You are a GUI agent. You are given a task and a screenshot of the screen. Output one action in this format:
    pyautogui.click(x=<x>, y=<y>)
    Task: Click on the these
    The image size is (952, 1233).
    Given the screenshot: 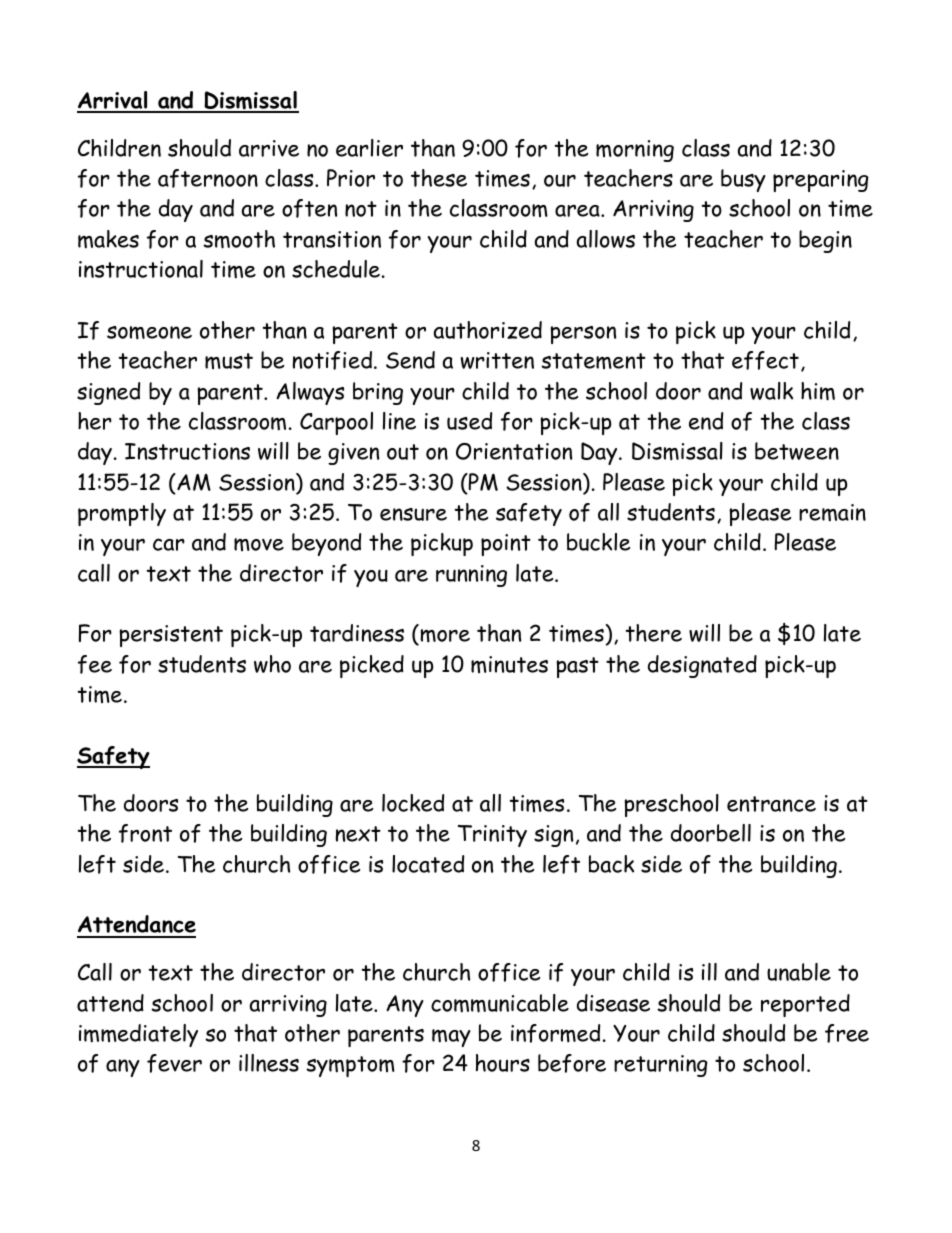 What is the action you would take?
    pyautogui.click(x=439, y=178)
